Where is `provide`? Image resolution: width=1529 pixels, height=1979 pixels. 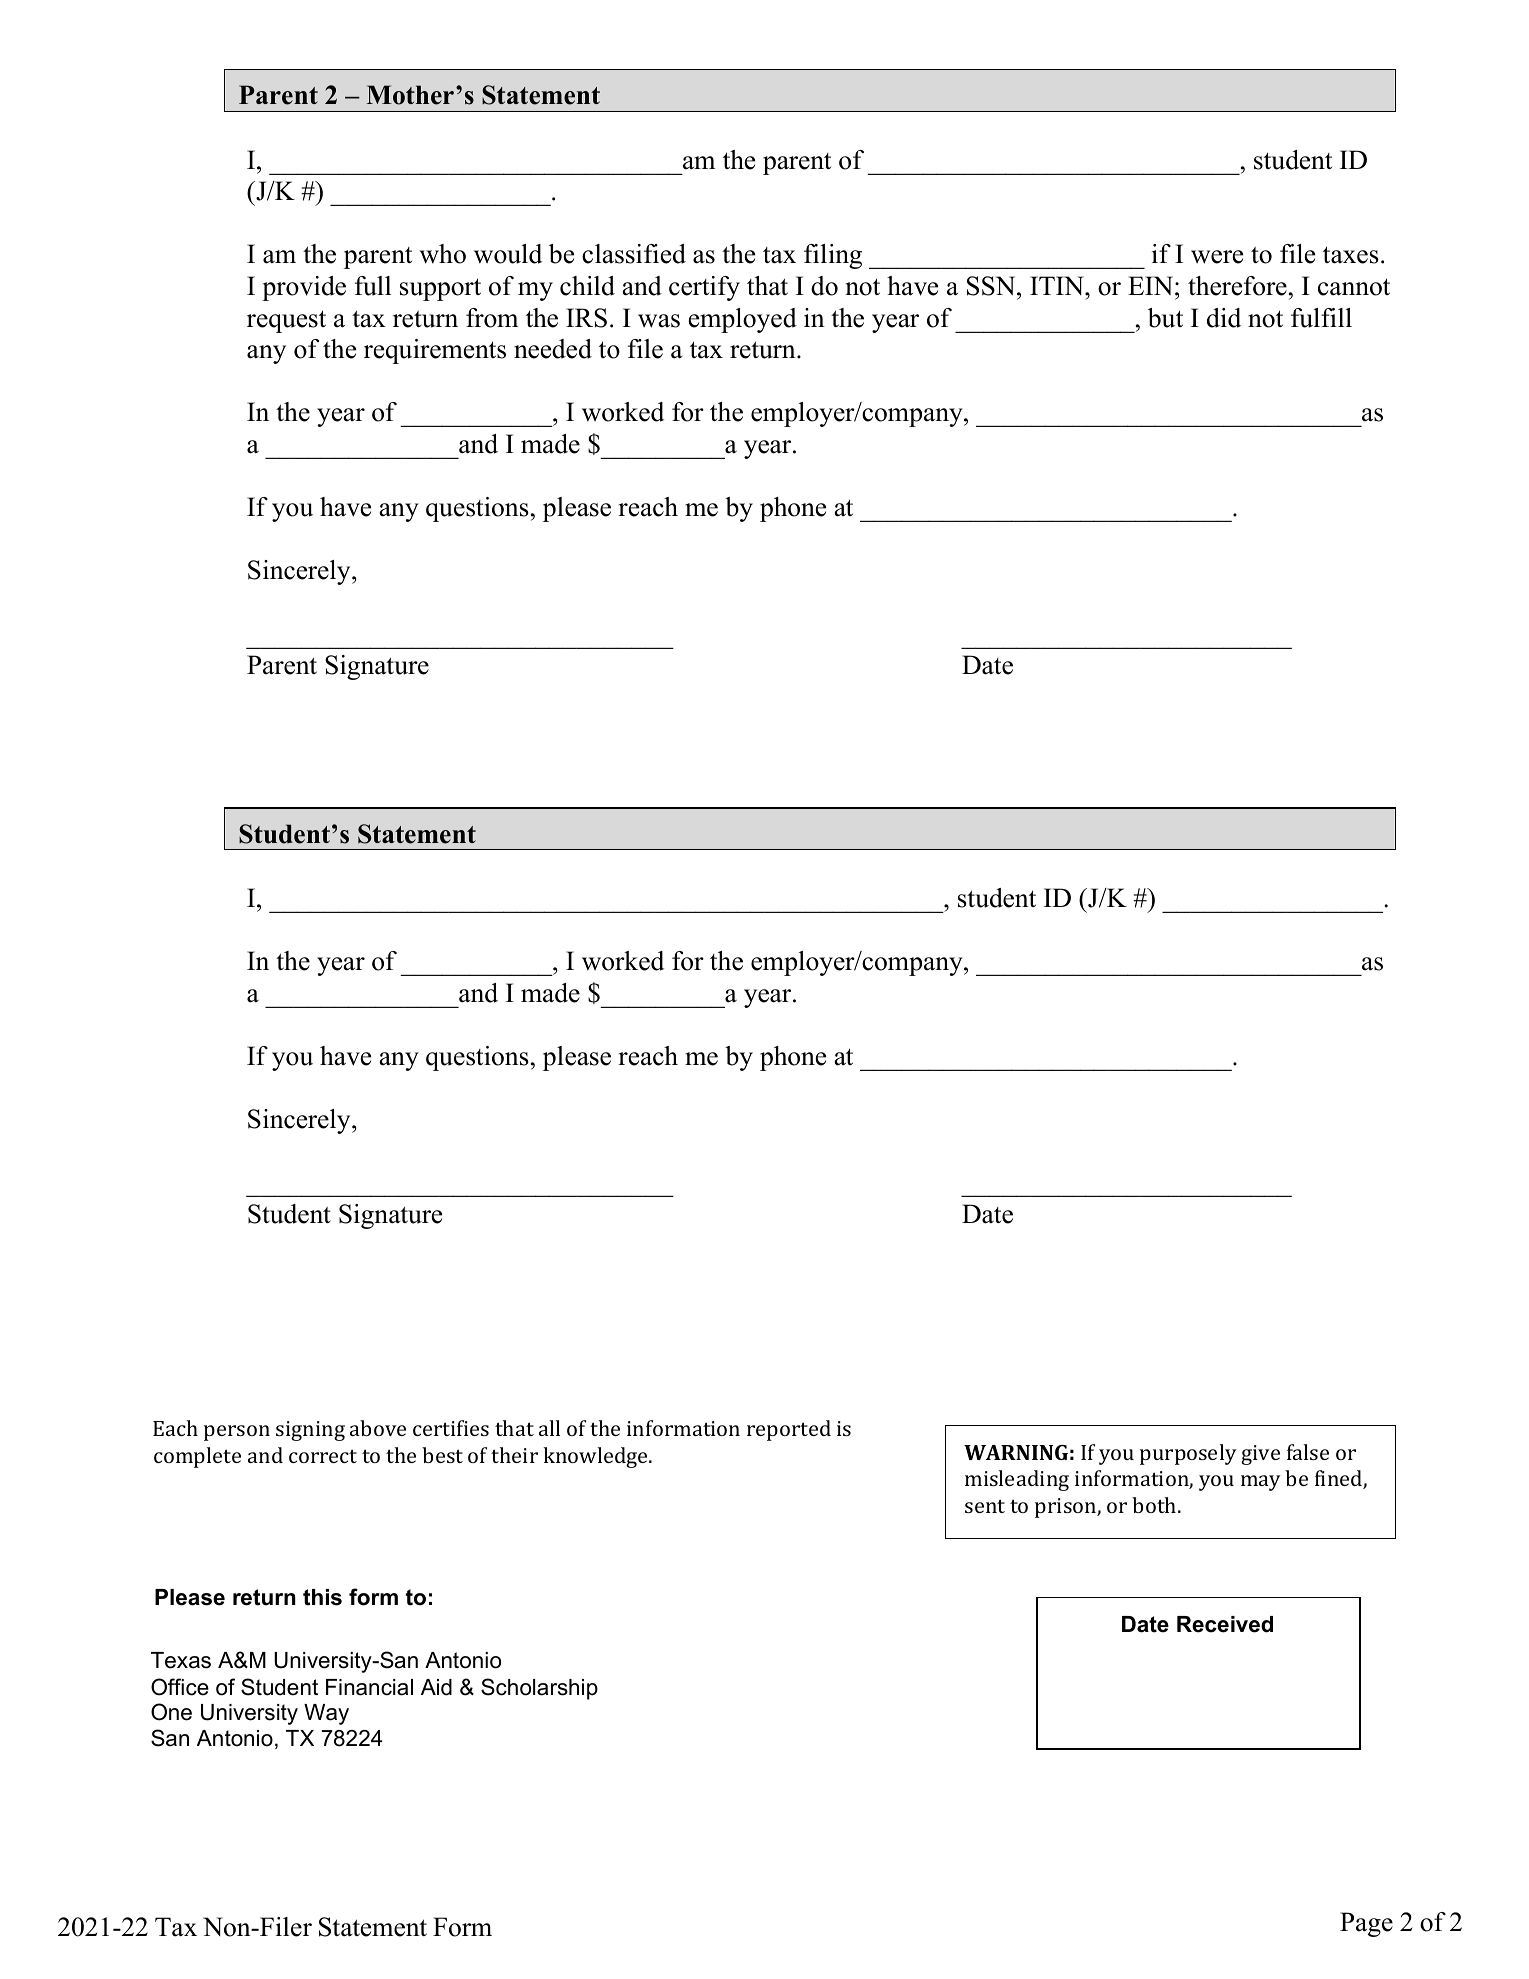
provide is located at coordinates (304, 288).
